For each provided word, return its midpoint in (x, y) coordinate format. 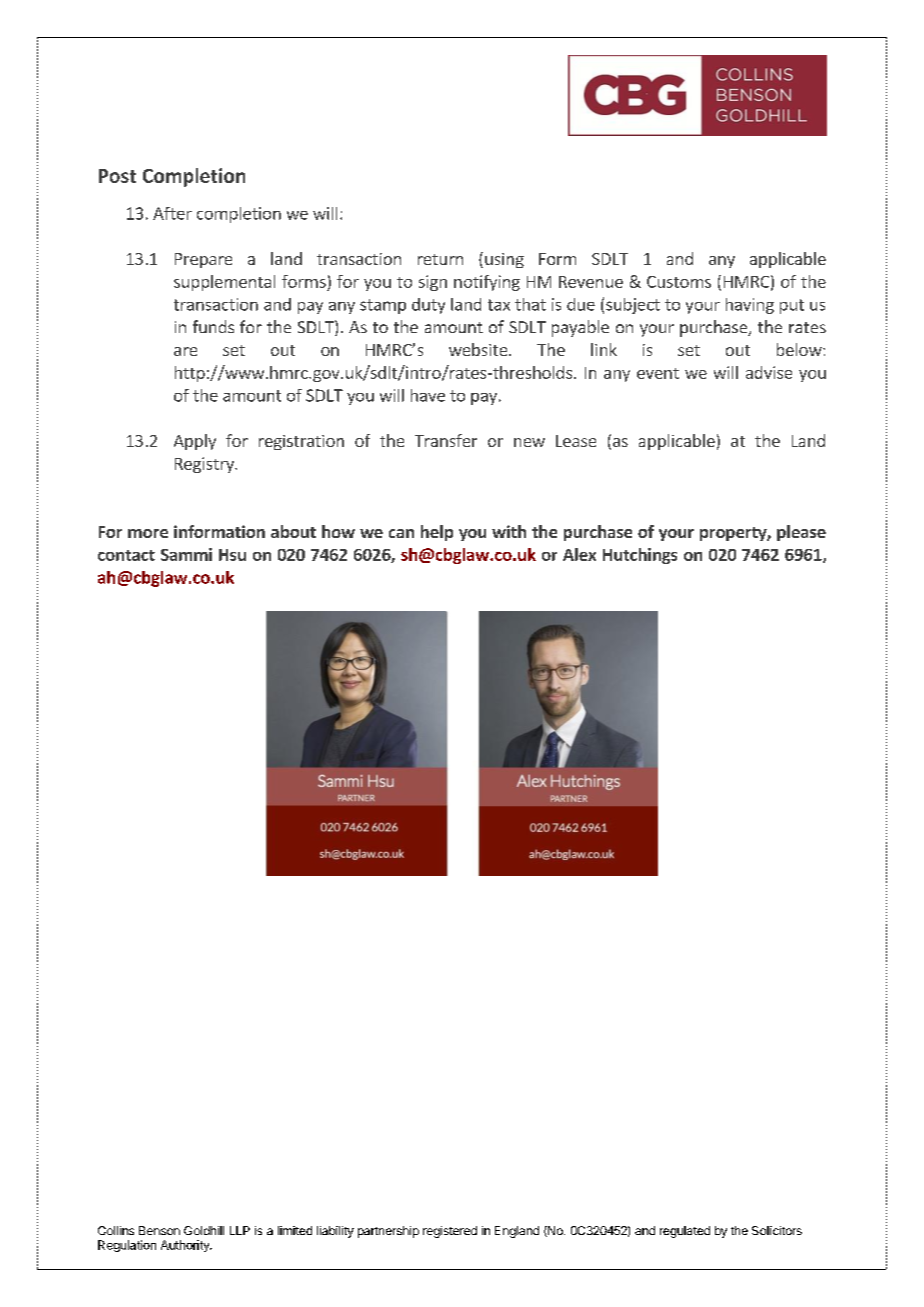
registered (450, 1232)
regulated (685, 1232)
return (440, 259)
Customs (679, 282)
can (401, 533)
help (437, 533)
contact (126, 555)
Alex (579, 554)
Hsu (232, 555)
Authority (186, 1246)
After (172, 213)
